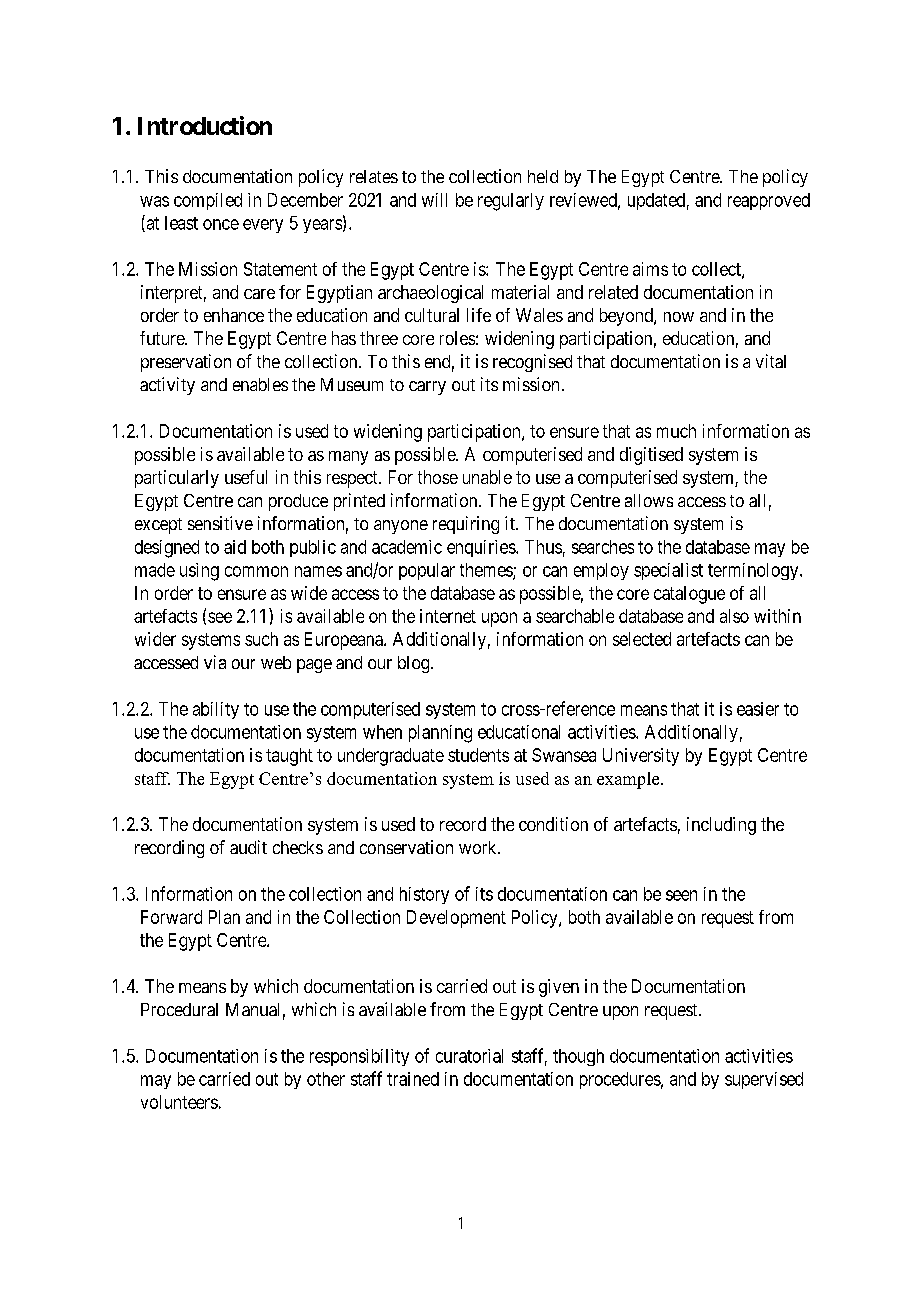  I want to click on internet, so click(448, 616).
